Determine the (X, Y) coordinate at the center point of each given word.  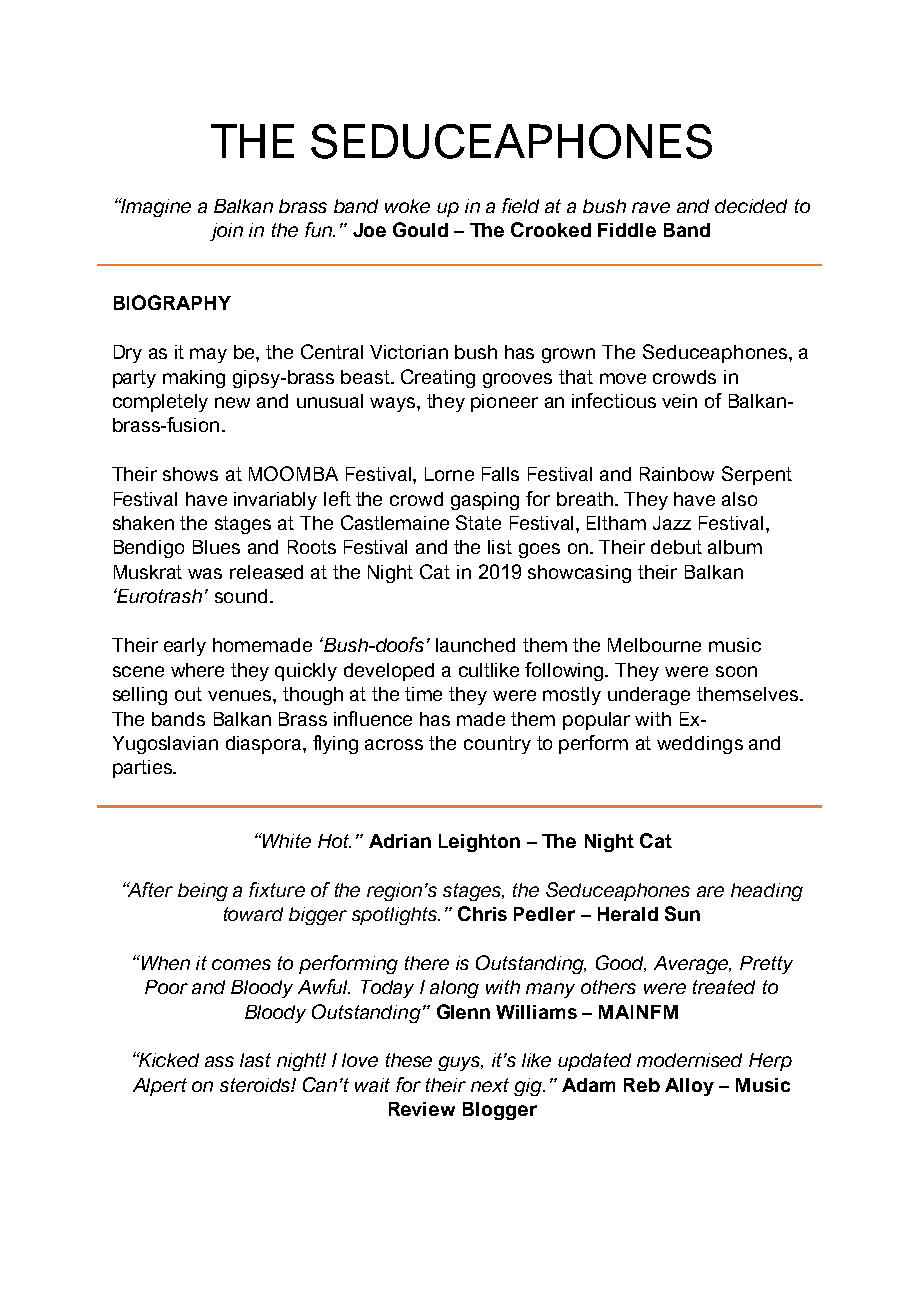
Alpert (160, 1087)
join (226, 232)
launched (475, 645)
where (197, 670)
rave (651, 207)
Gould (420, 229)
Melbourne (654, 645)
